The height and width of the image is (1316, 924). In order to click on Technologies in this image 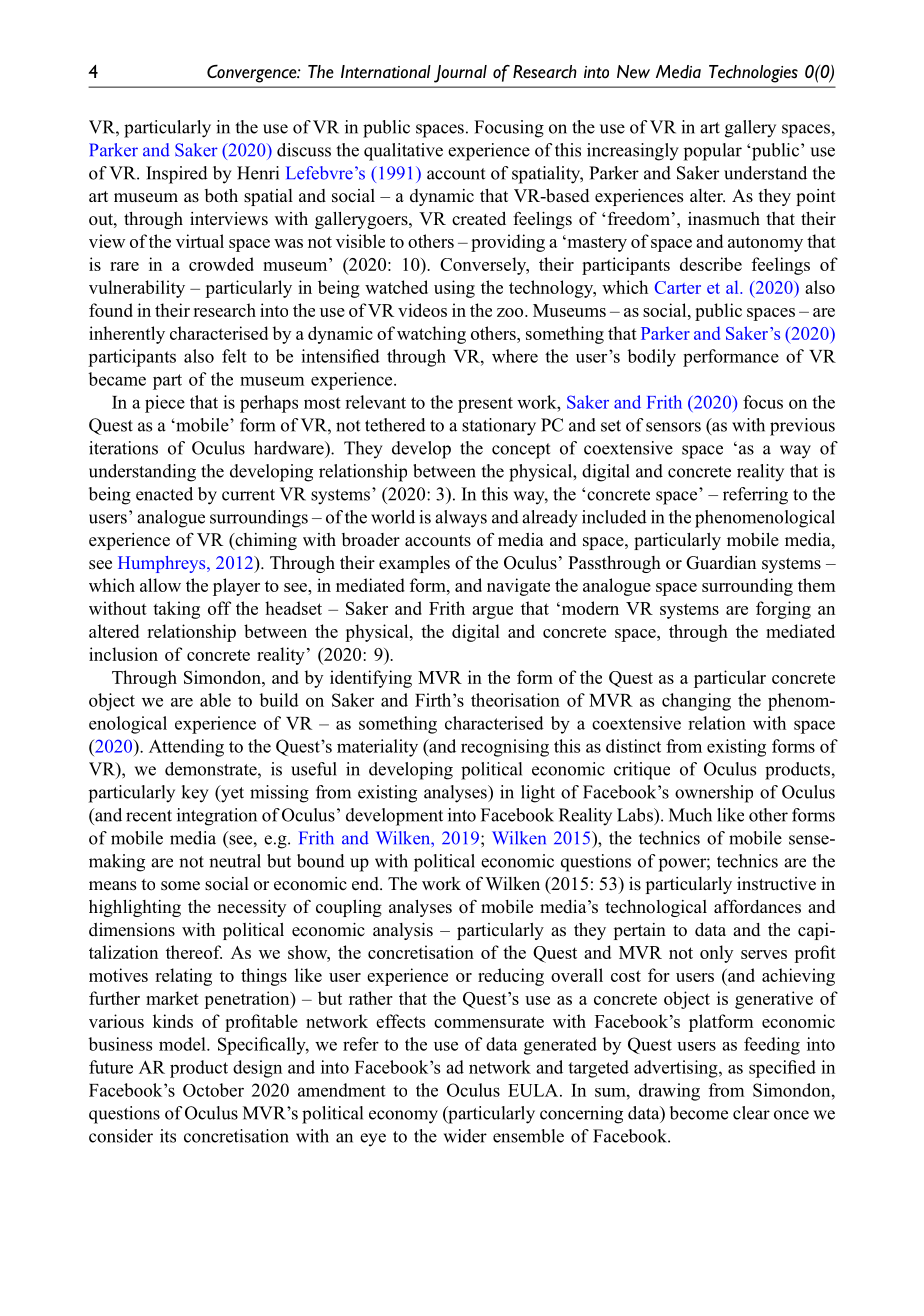, I will do `click(753, 74)`.
